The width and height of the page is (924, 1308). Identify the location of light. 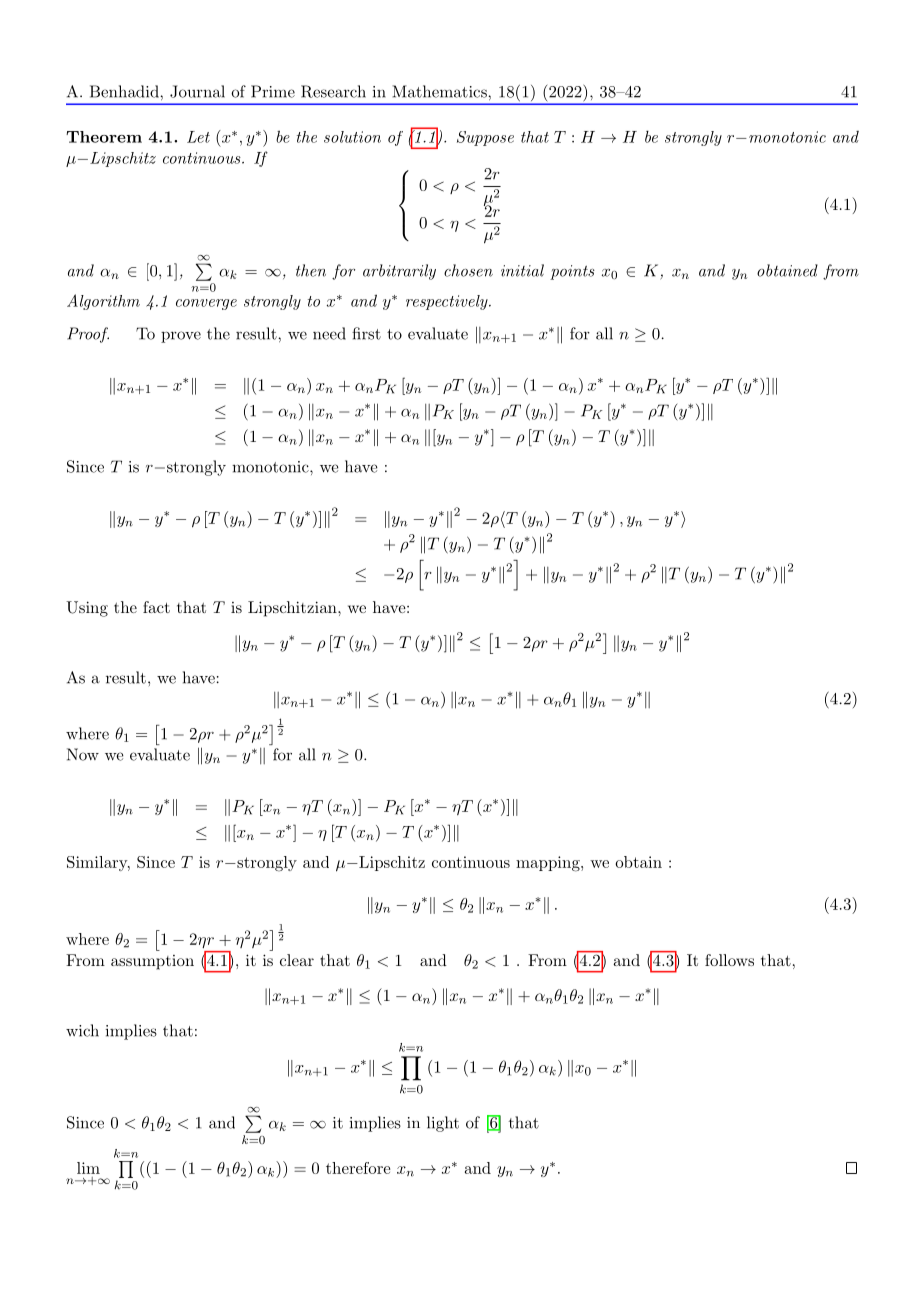
(443, 1124).
